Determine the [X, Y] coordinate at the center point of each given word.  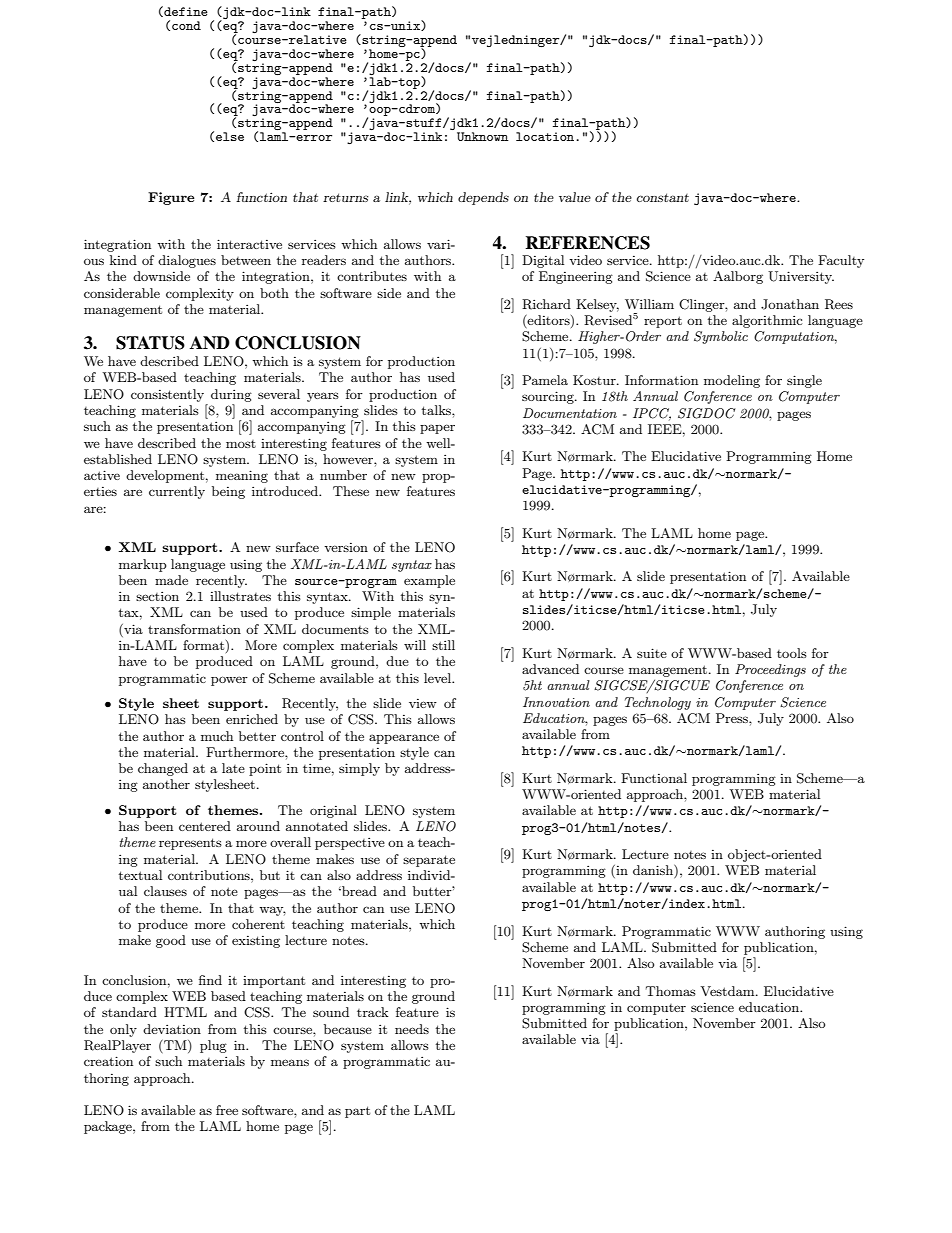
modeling [732, 381]
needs [412, 1029]
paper [437, 429]
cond [186, 25]
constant [663, 197]
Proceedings [770, 670]
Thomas [671, 991]
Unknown [483, 136]
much [217, 736]
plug [213, 1046]
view [423, 703]
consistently [167, 395]
